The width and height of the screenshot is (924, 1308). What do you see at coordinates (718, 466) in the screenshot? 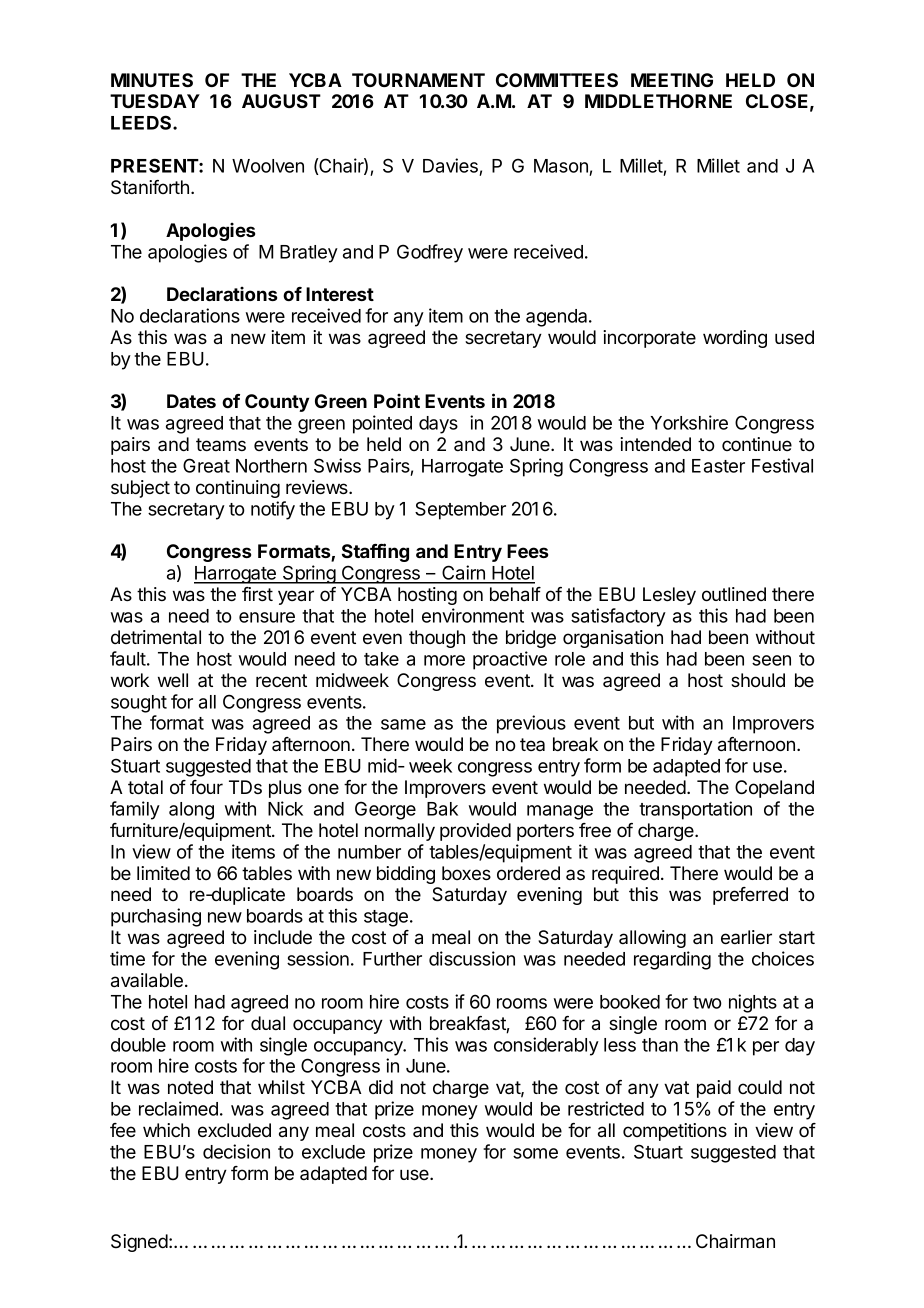
I see `Easter` at bounding box center [718, 466].
